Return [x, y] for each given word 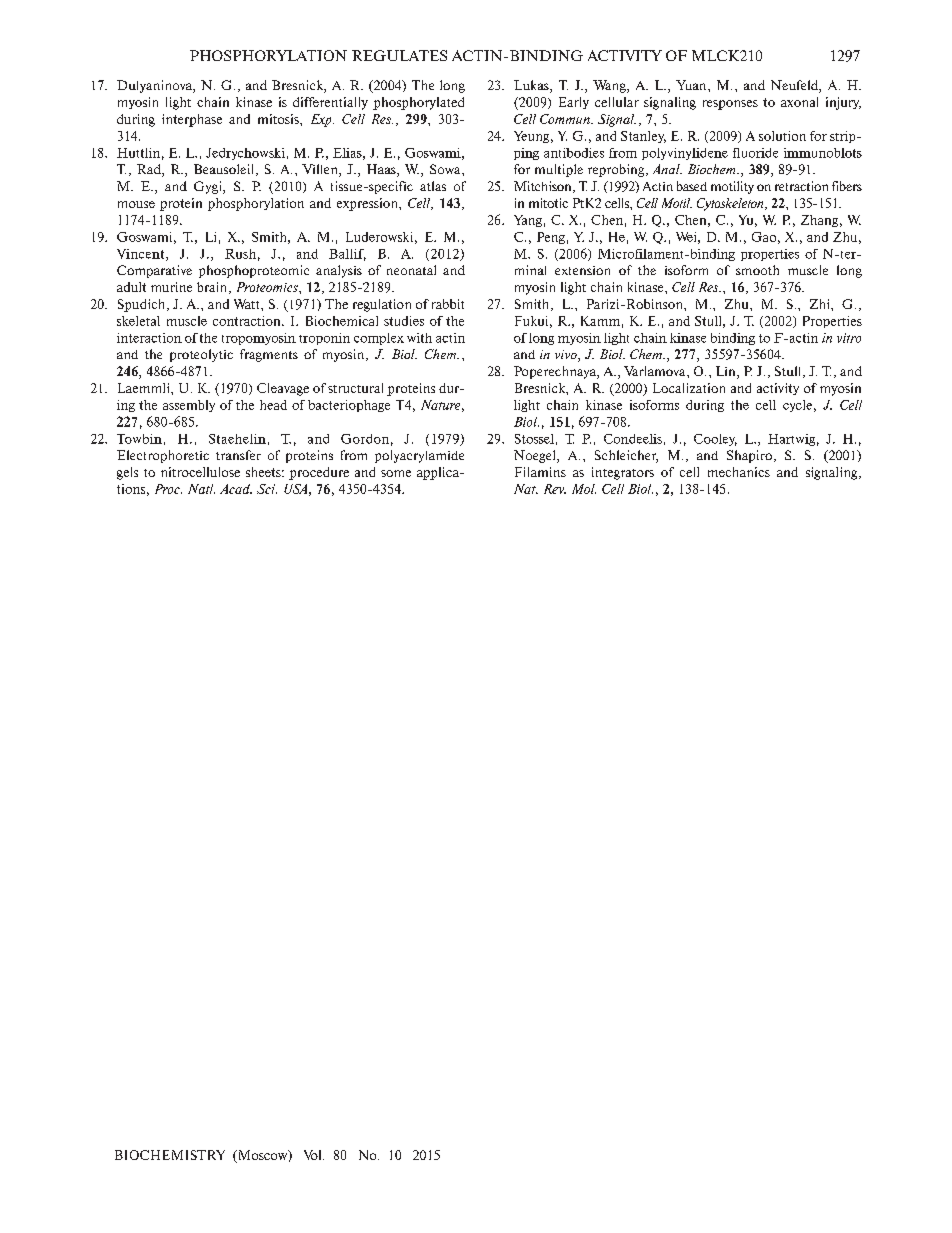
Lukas [532, 86]
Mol [584, 489]
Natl [201, 489]
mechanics [739, 472]
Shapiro [749, 456]
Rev [555, 489]
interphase [192, 120]
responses [730, 105]
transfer [238, 455]
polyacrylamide [419, 456]
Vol [314, 1155]
